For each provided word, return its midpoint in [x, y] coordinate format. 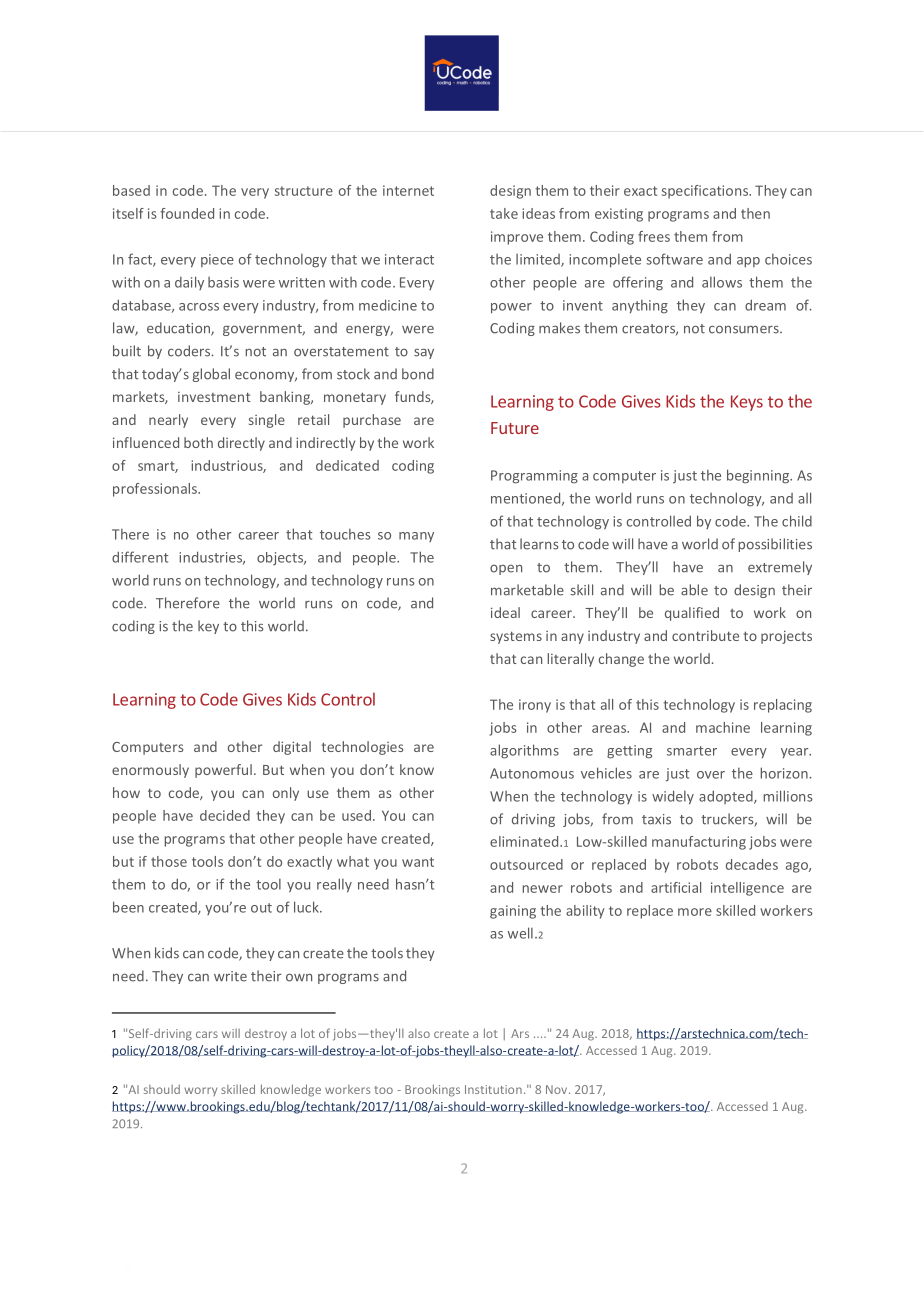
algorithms [524, 751]
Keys [747, 403]
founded [187, 213]
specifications [706, 192]
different [140, 557]
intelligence [747, 889]
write [230, 976]
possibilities [775, 545]
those [169, 861]
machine [723, 727]
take [504, 213]
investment [214, 397]
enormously [150, 771]
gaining [513, 912]
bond [418, 374]
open [506, 570]
